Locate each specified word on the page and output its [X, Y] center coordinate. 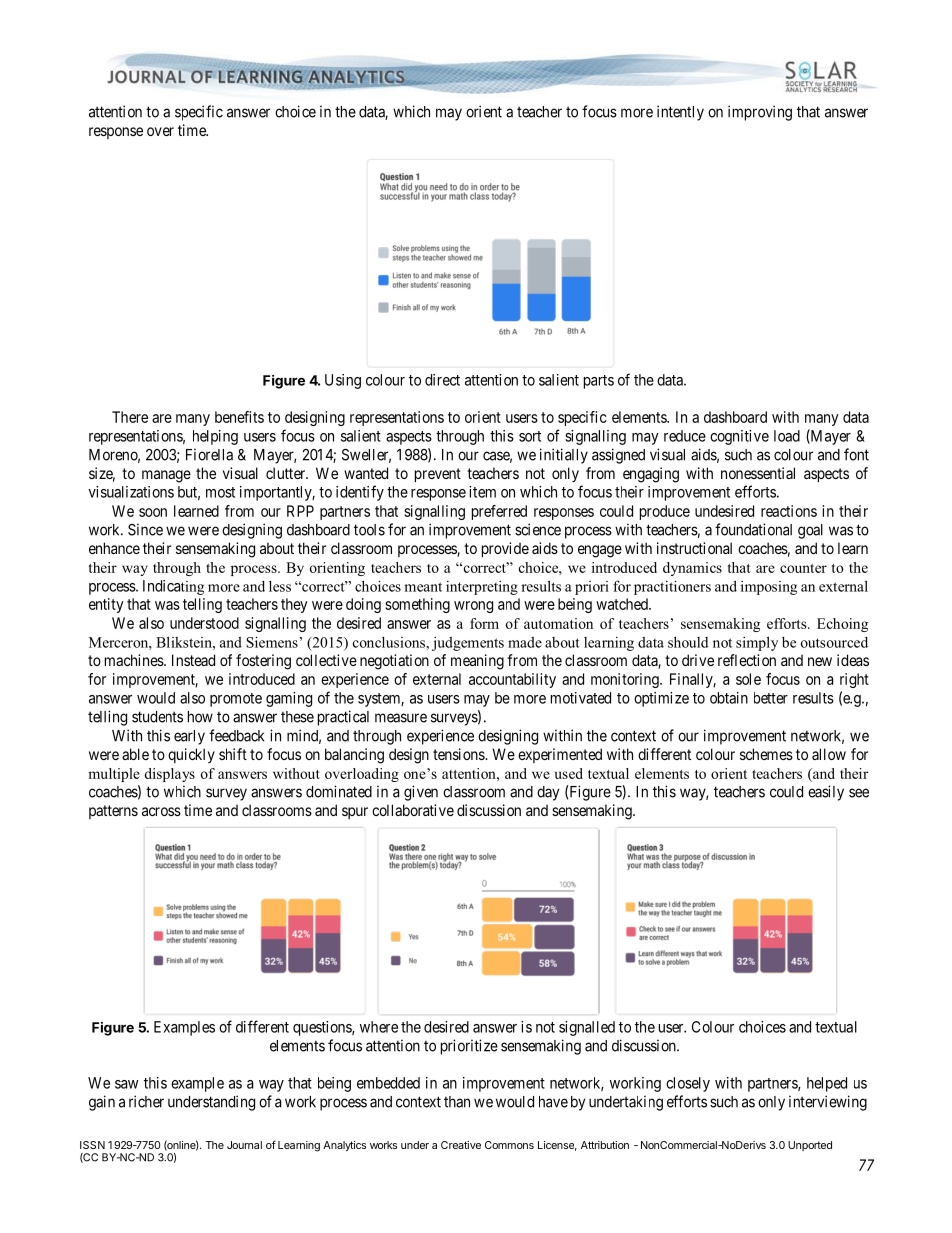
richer [146, 1101]
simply [757, 643]
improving [760, 113]
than [457, 1102]
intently [680, 113]
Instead [193, 660]
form [484, 623]
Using [343, 381]
